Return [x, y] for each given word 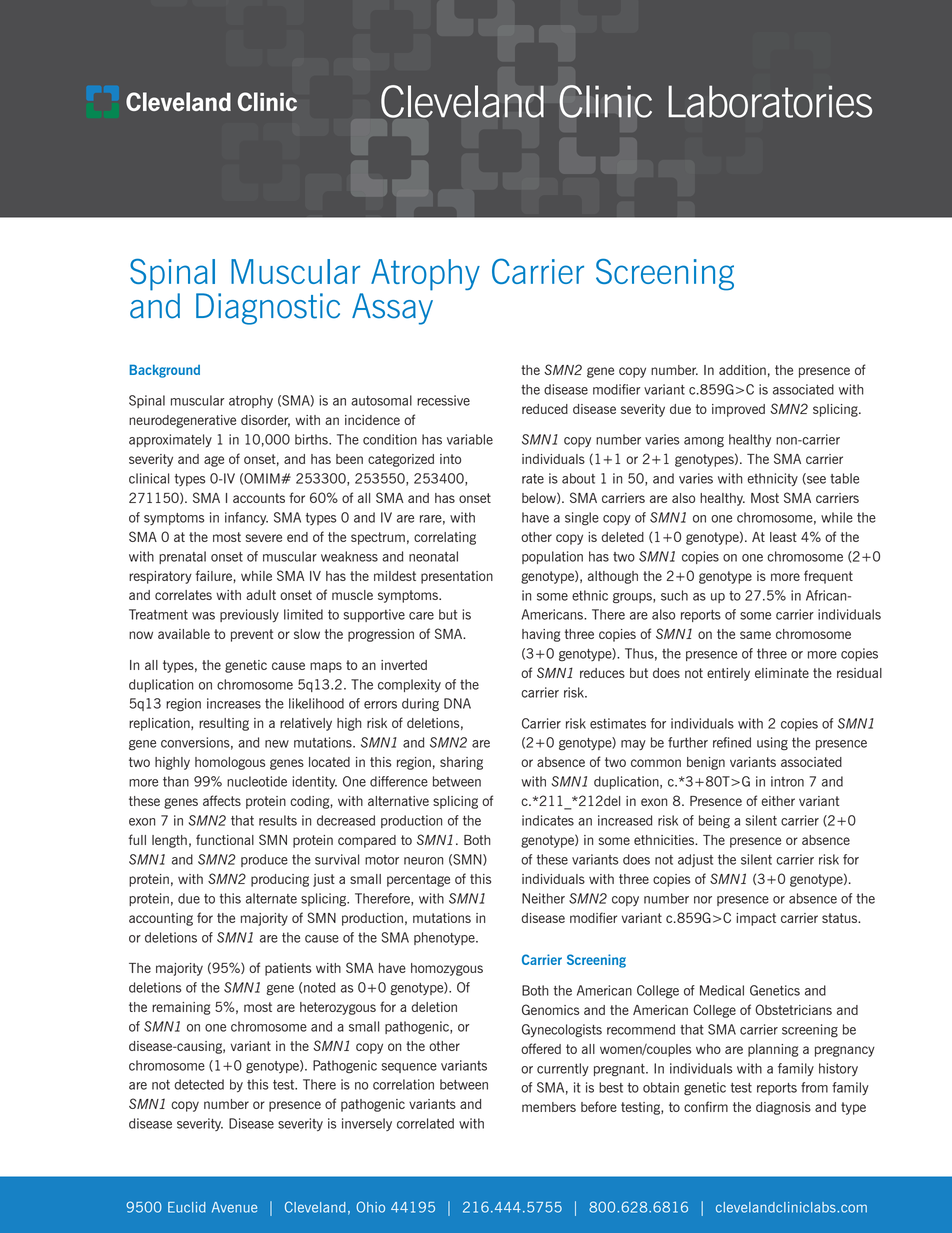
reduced [545, 409]
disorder [265, 421]
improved [738, 410]
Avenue [234, 1207]
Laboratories [770, 101]
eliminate [782, 673]
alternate [271, 898]
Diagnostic [268, 309]
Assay [392, 309]
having [541, 635]
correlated [425, 1123]
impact [756, 919]
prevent [252, 635]
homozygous [447, 969]
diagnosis [783, 1108]
